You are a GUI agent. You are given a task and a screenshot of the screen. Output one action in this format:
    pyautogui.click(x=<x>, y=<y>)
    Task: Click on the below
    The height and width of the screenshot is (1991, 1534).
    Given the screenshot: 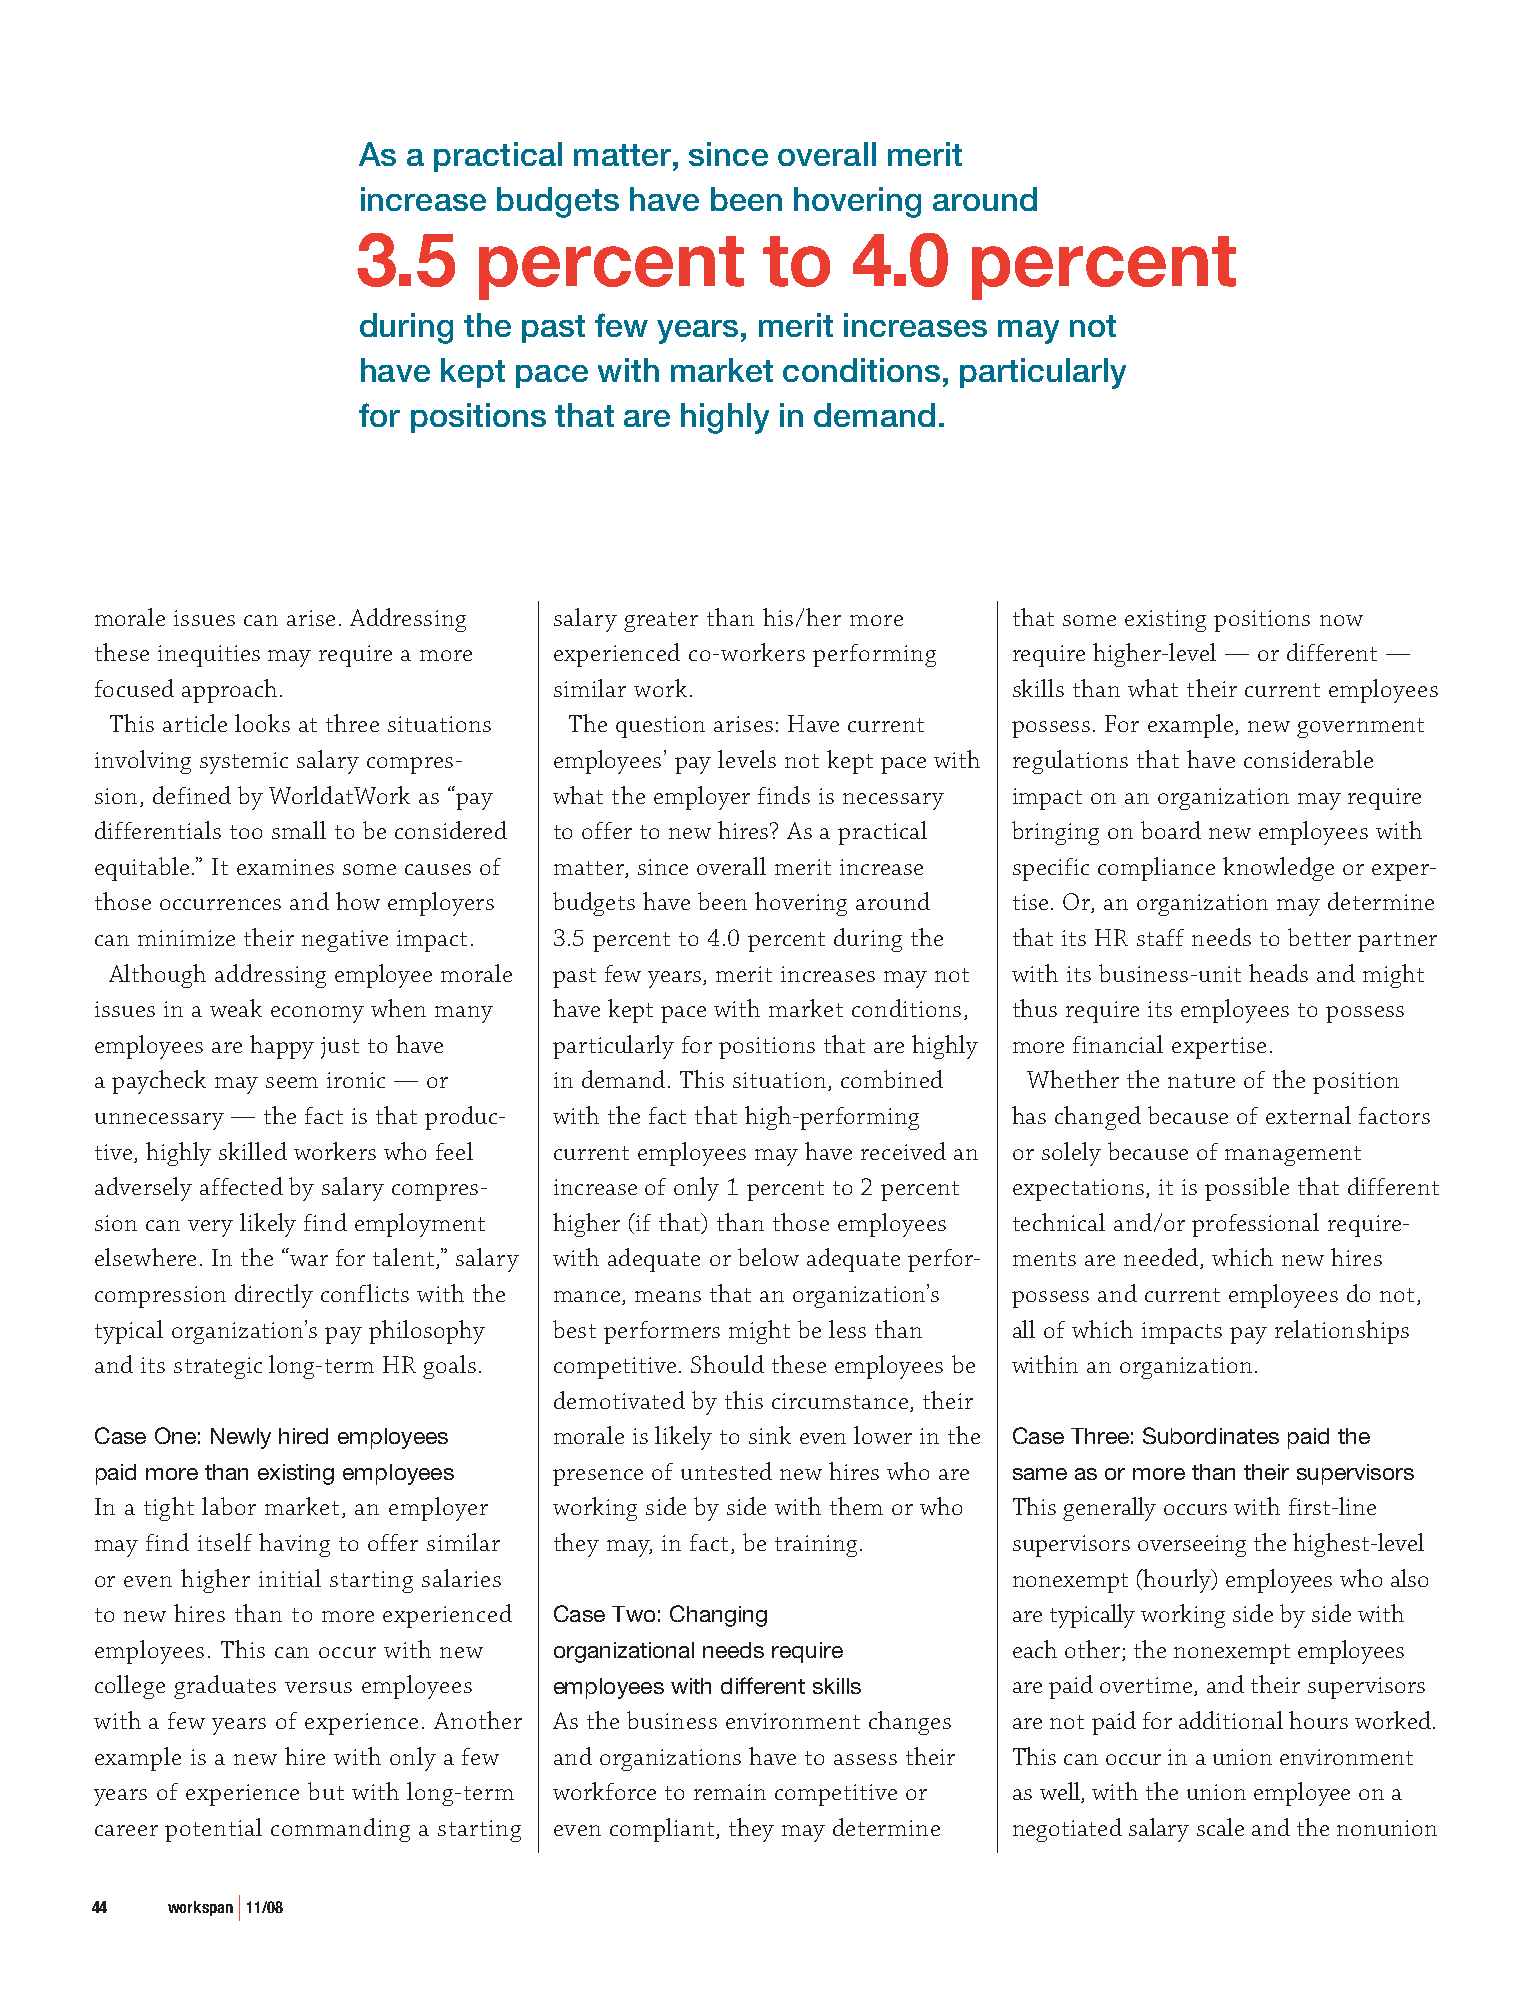 What is the action you would take?
    pyautogui.click(x=768, y=1257)
